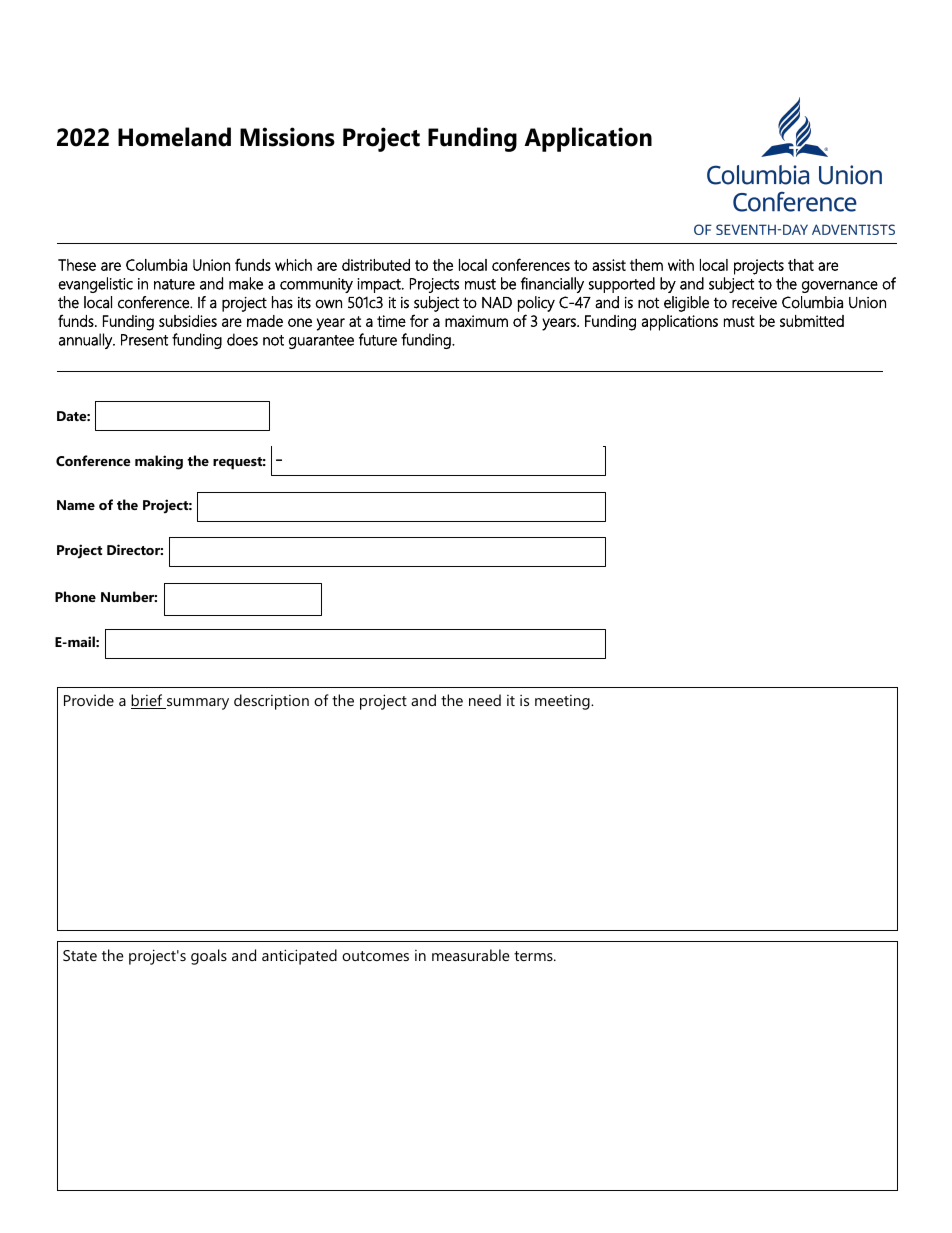  I want to click on measurable, so click(471, 955).
